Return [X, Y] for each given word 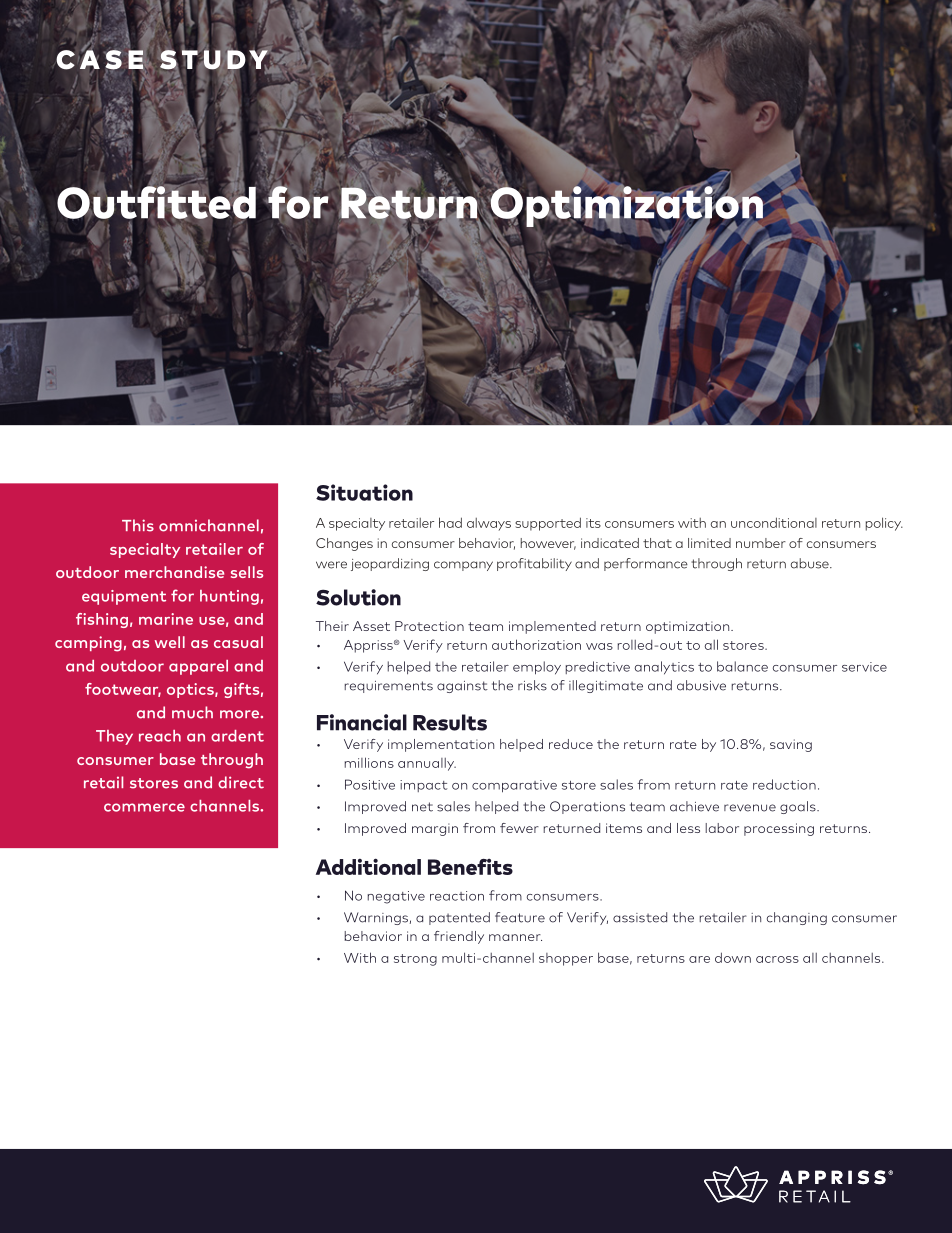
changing [797, 918]
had [450, 522]
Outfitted [156, 202]
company [463, 566]
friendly [459, 937]
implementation [441, 745]
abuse [811, 563]
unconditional [774, 522]
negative [396, 897]
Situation [364, 492]
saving [791, 745]
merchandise [174, 572]
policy [884, 524]
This [138, 525]
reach [160, 736]
